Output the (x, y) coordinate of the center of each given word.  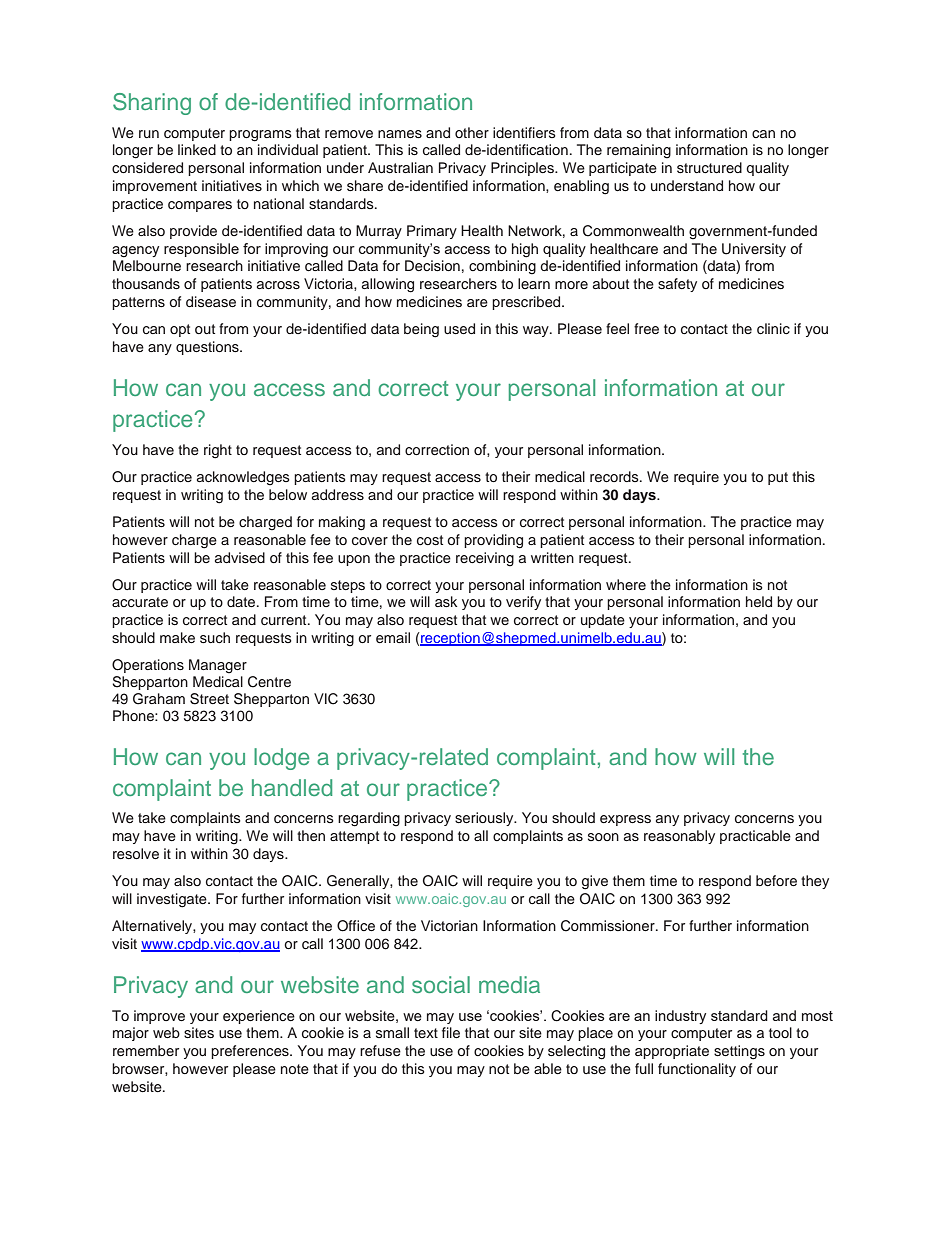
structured (709, 167)
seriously (485, 819)
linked (197, 149)
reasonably (679, 837)
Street (209, 699)
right (218, 451)
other (472, 132)
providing (493, 541)
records (615, 476)
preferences (251, 1052)
